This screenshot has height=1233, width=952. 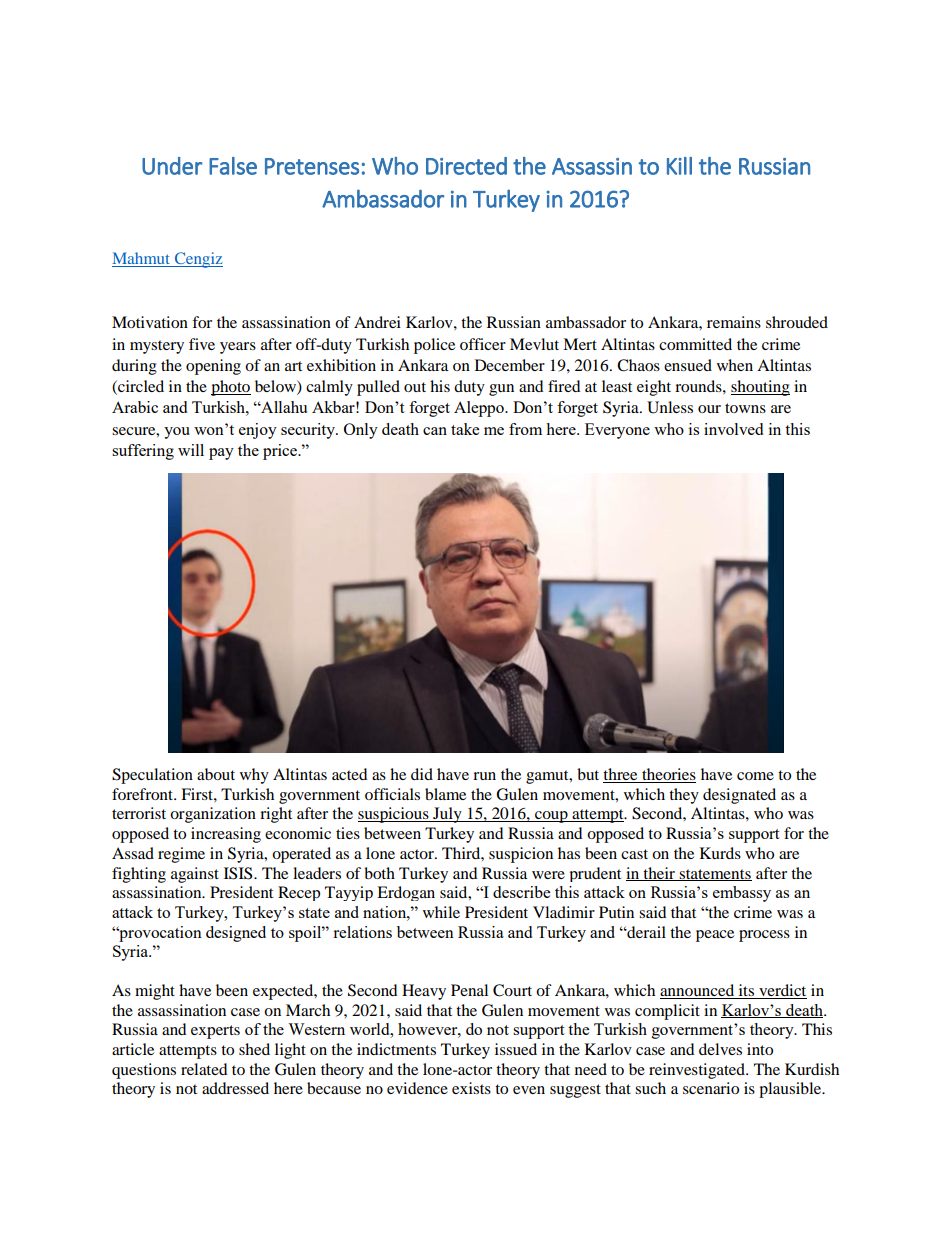 I want to click on Kill, so click(x=679, y=166).
